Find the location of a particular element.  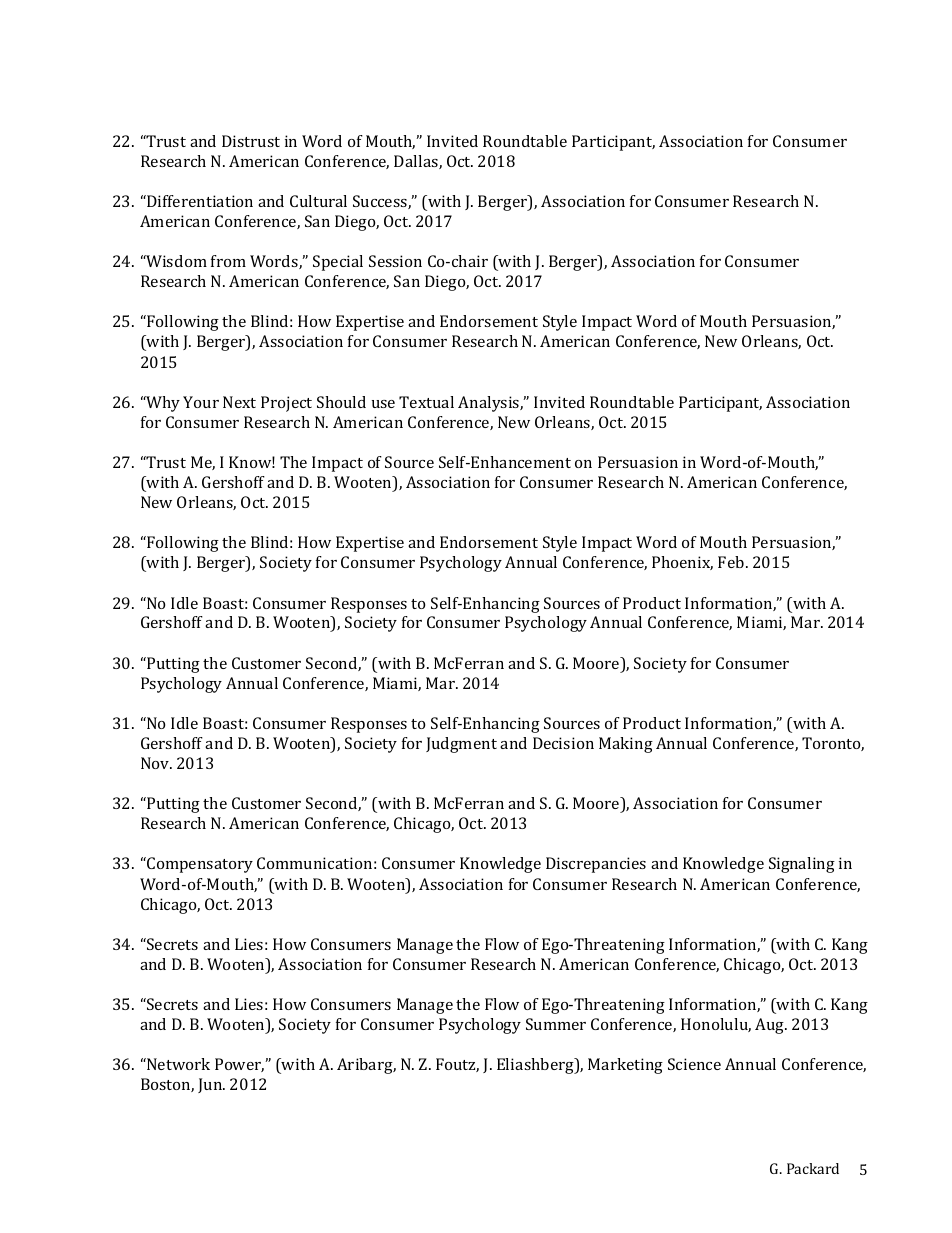

Summer is located at coordinates (556, 1024).
